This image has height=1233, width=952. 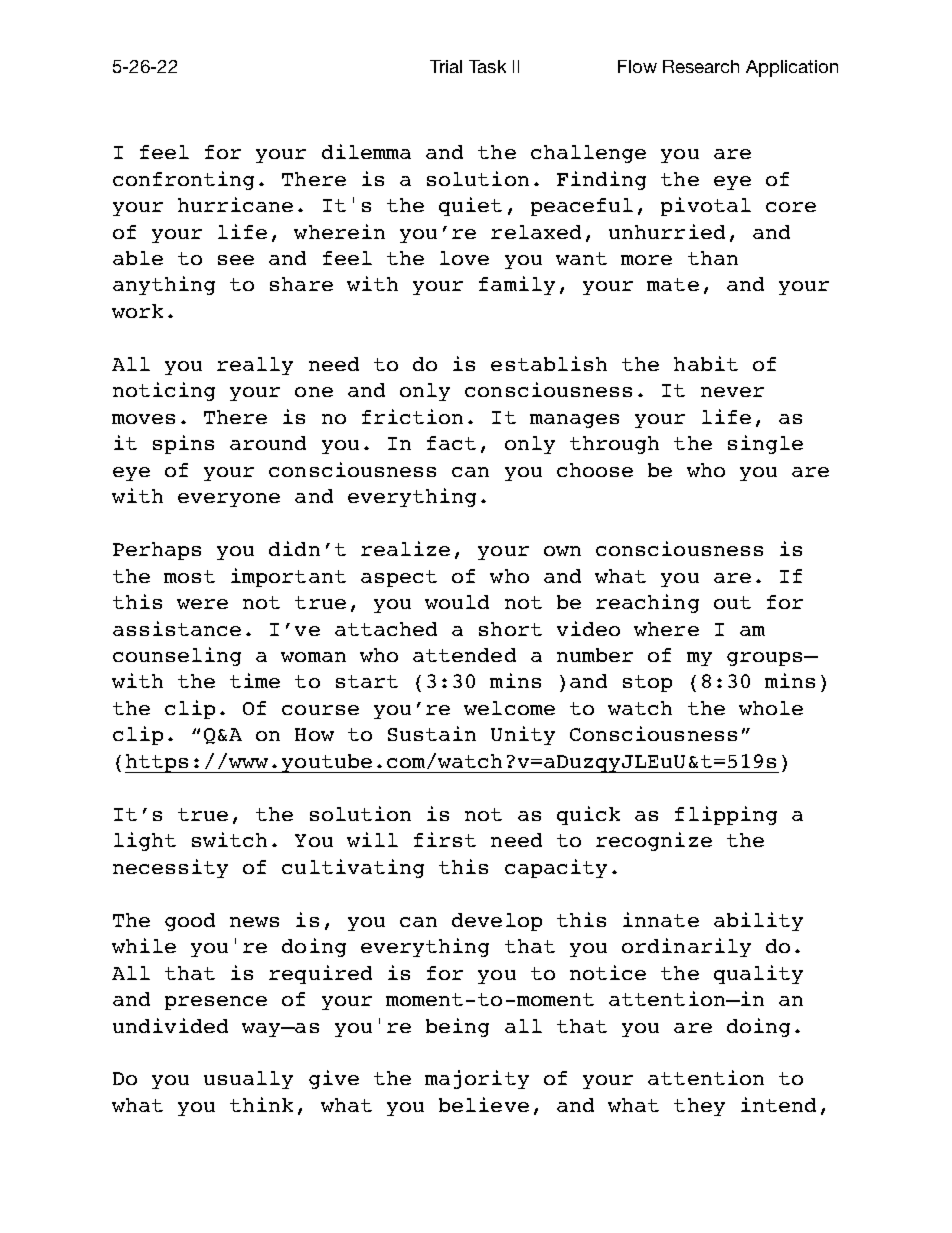 What do you see at coordinates (183, 180) in the image?
I see `confronting` at bounding box center [183, 180].
